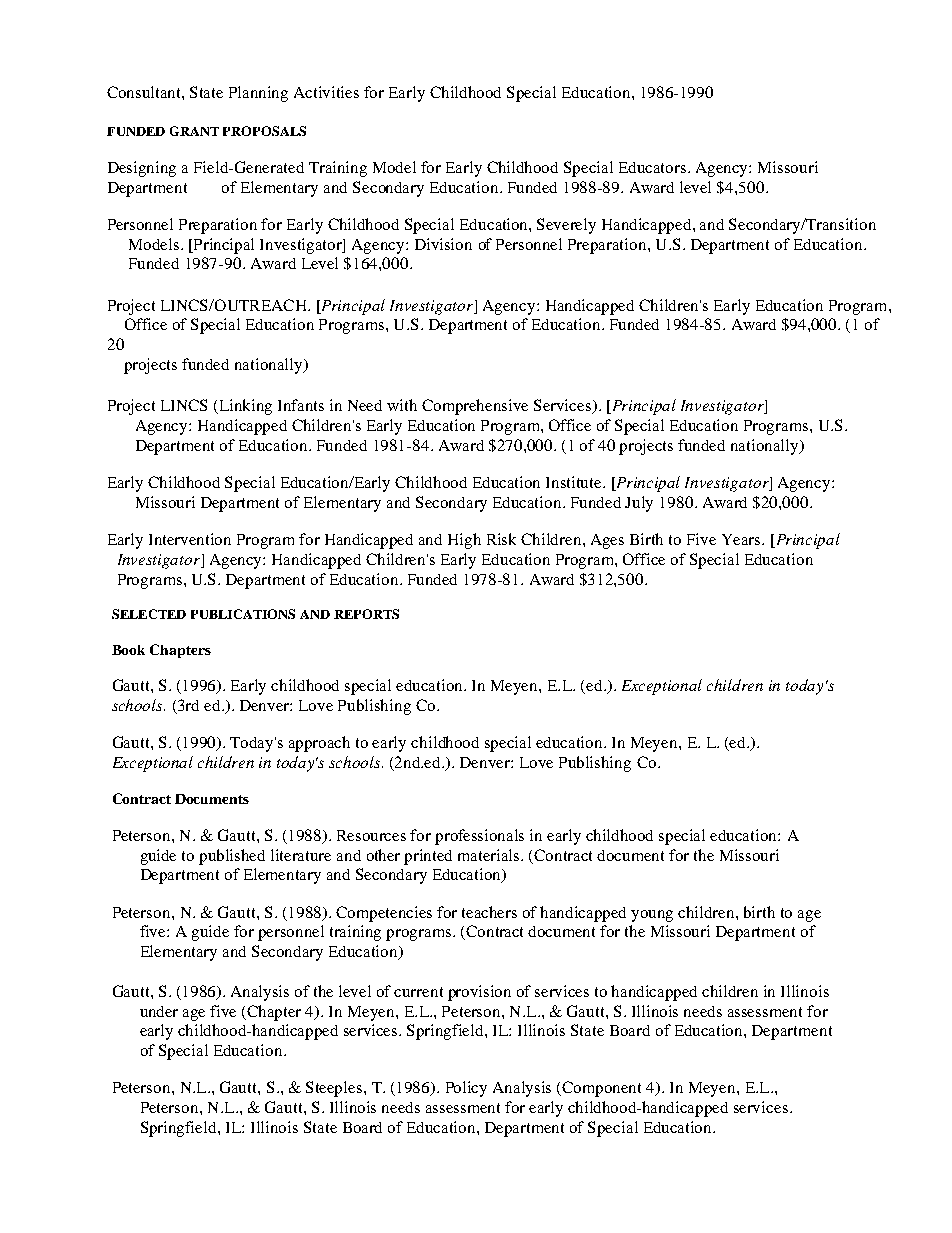  What do you see at coordinates (194, 131) in the screenshot?
I see `GRANT` at bounding box center [194, 131].
